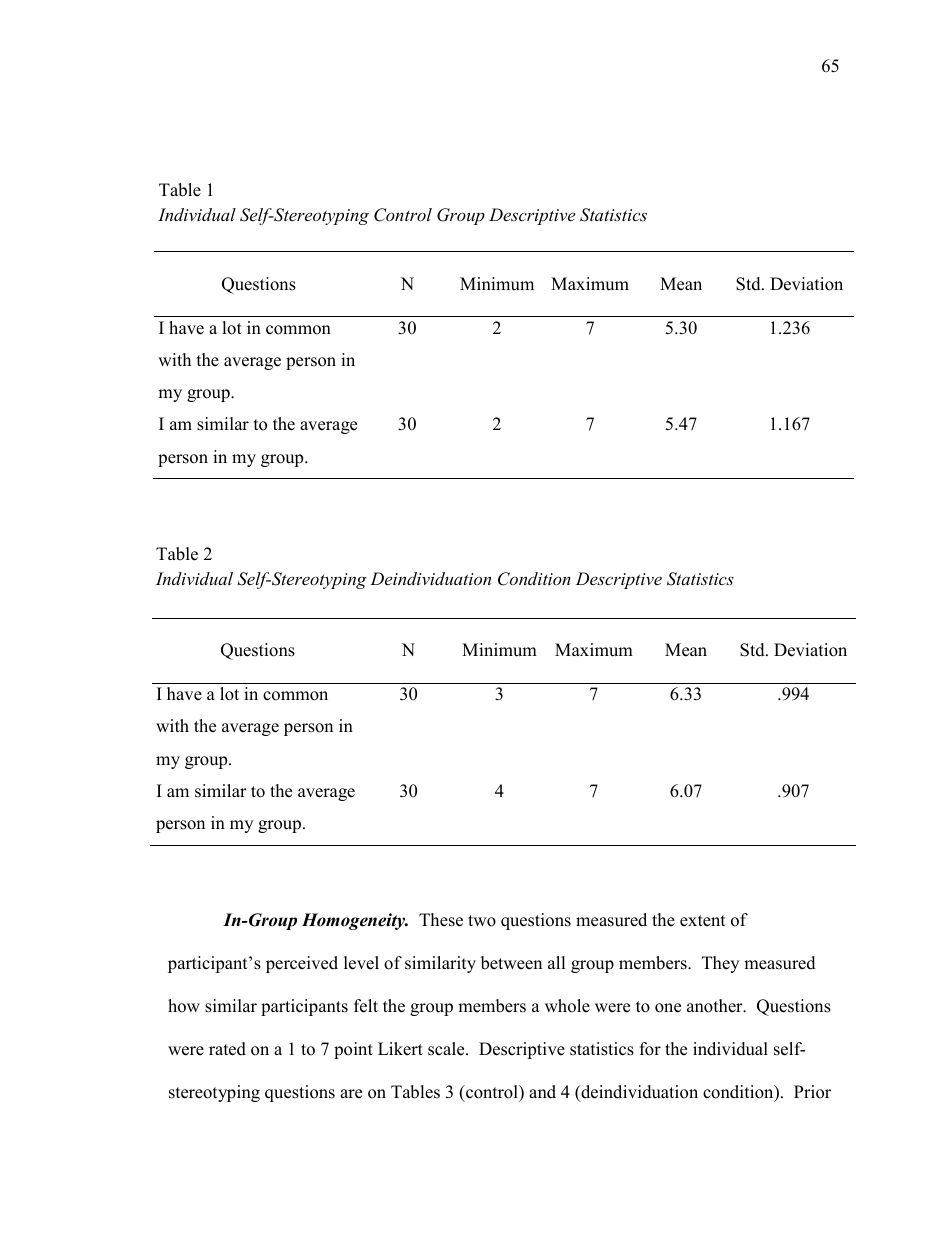  What do you see at coordinates (482, 921) in the page?
I see `two` at bounding box center [482, 921].
